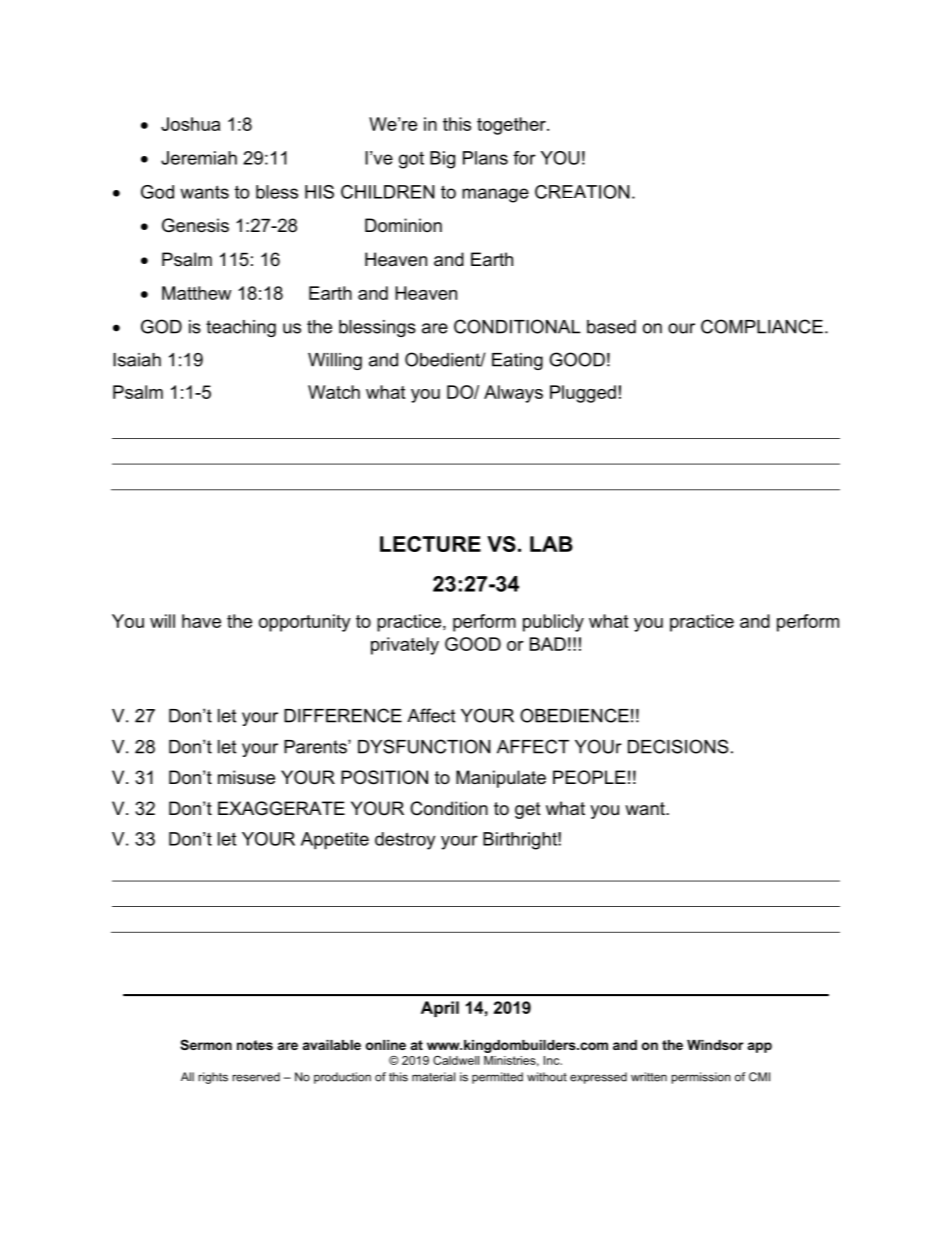  Describe the element at coordinates (246, 777) in the image. I see `misuse` at that location.
